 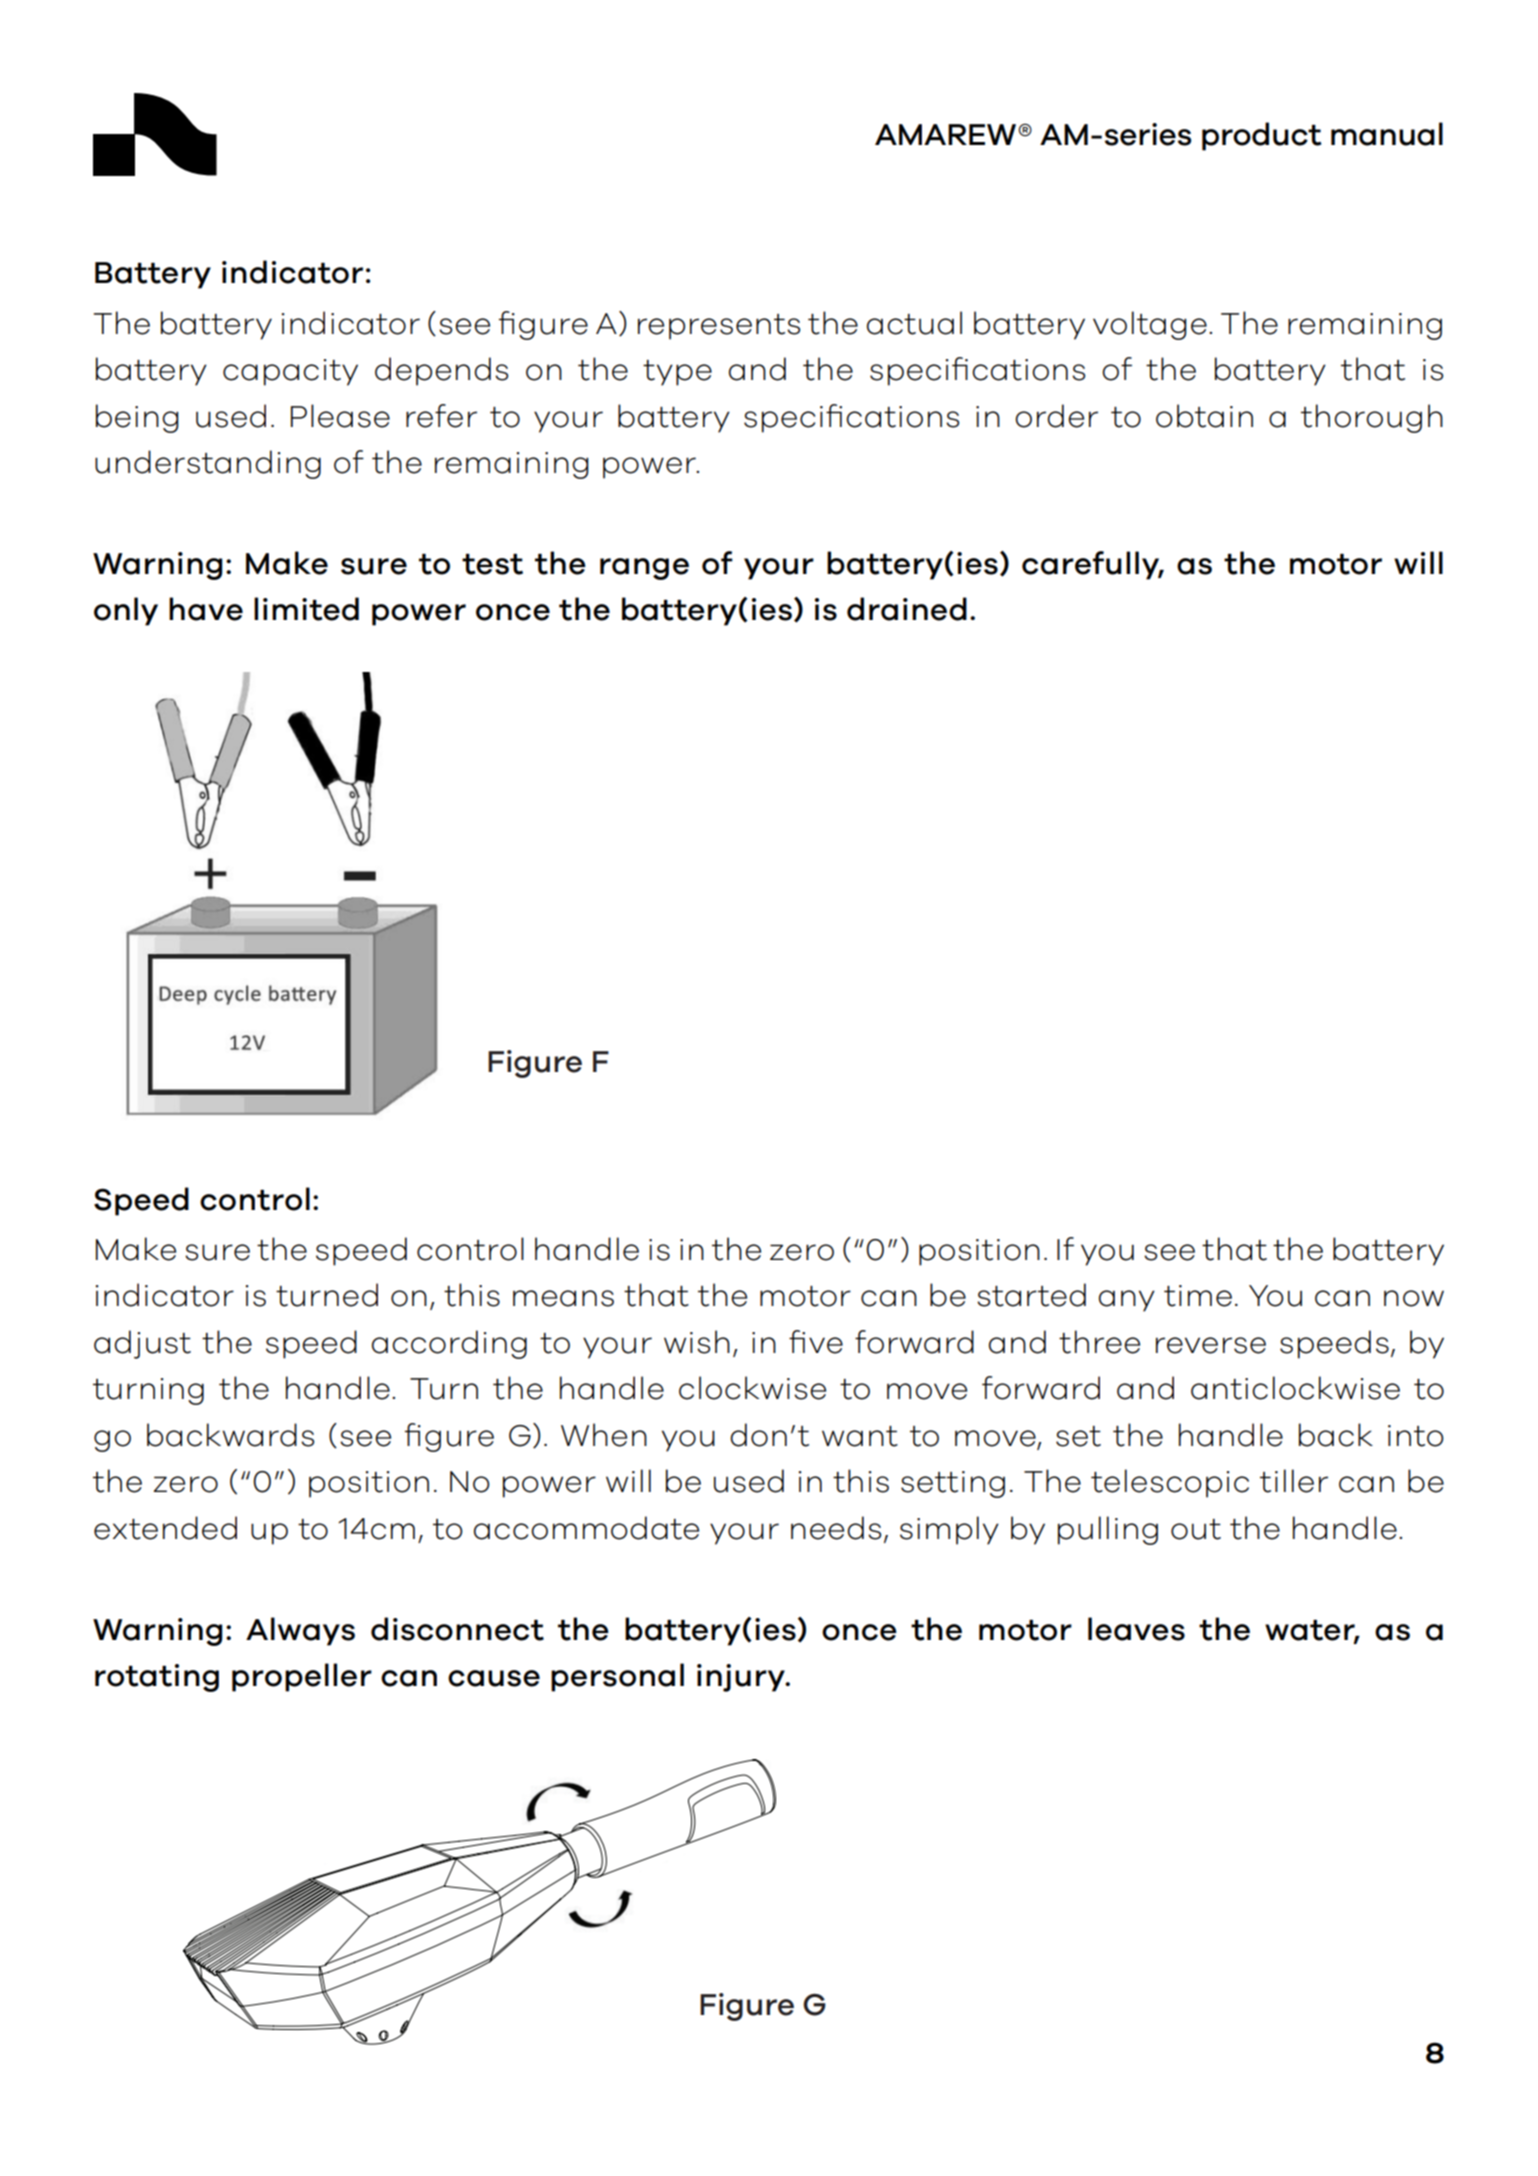 I want to click on capacity, so click(x=290, y=372).
